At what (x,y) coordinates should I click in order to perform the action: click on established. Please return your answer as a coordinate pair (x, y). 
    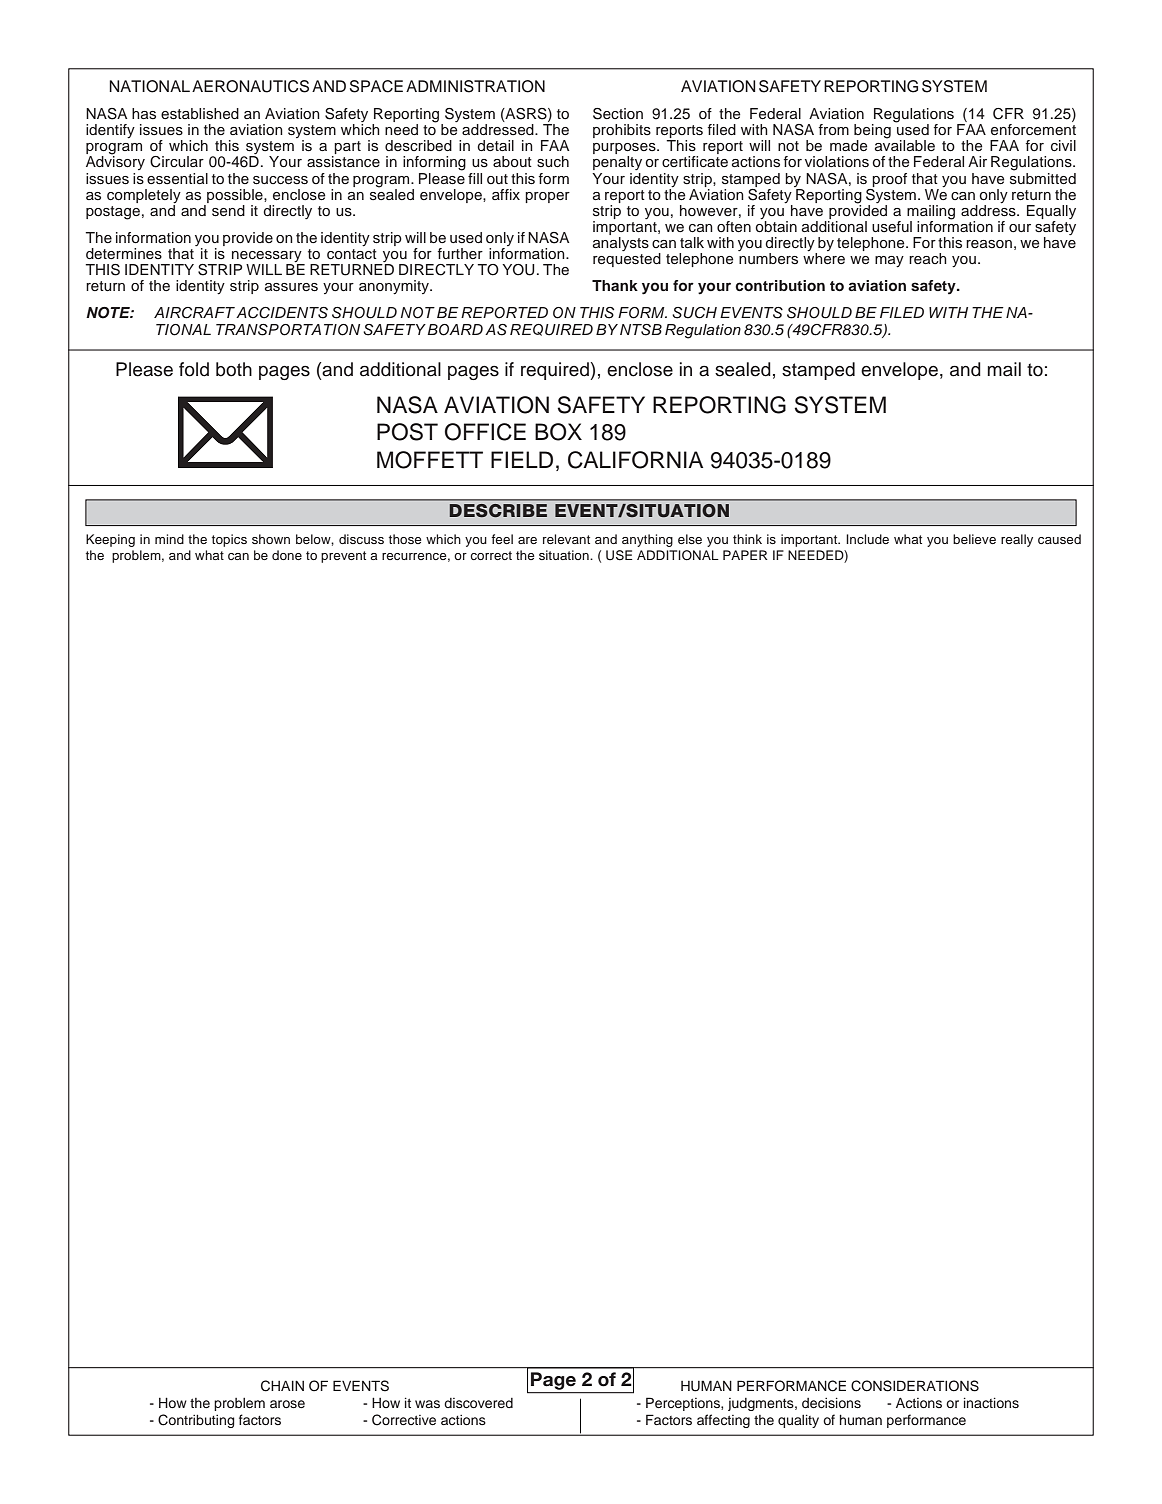
    Looking at the image, I should click on (200, 114).
